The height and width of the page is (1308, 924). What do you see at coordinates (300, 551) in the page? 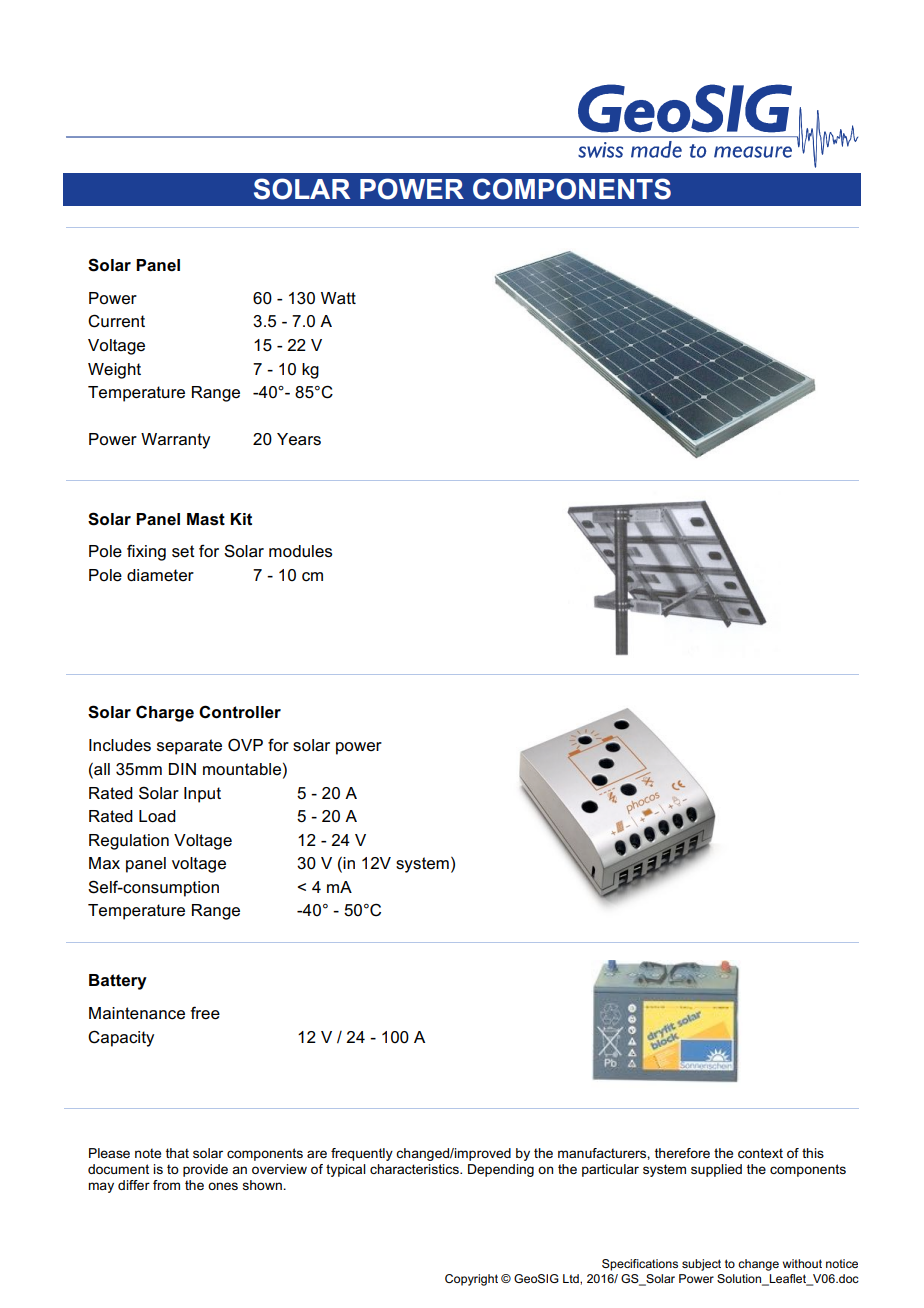
I see `modules` at bounding box center [300, 551].
